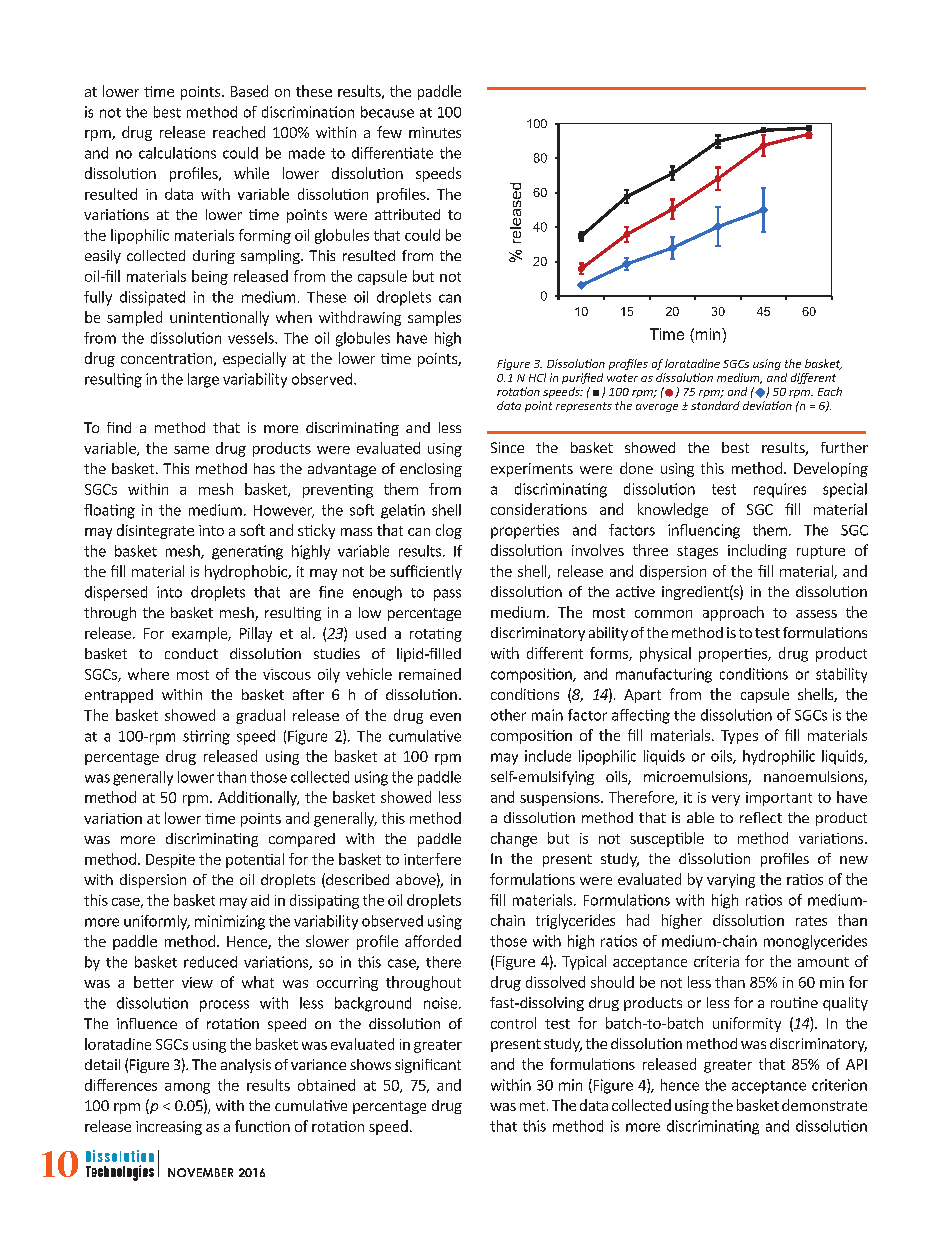 The image size is (952, 1233). What do you see at coordinates (170, 861) in the image?
I see `Despite` at bounding box center [170, 861].
